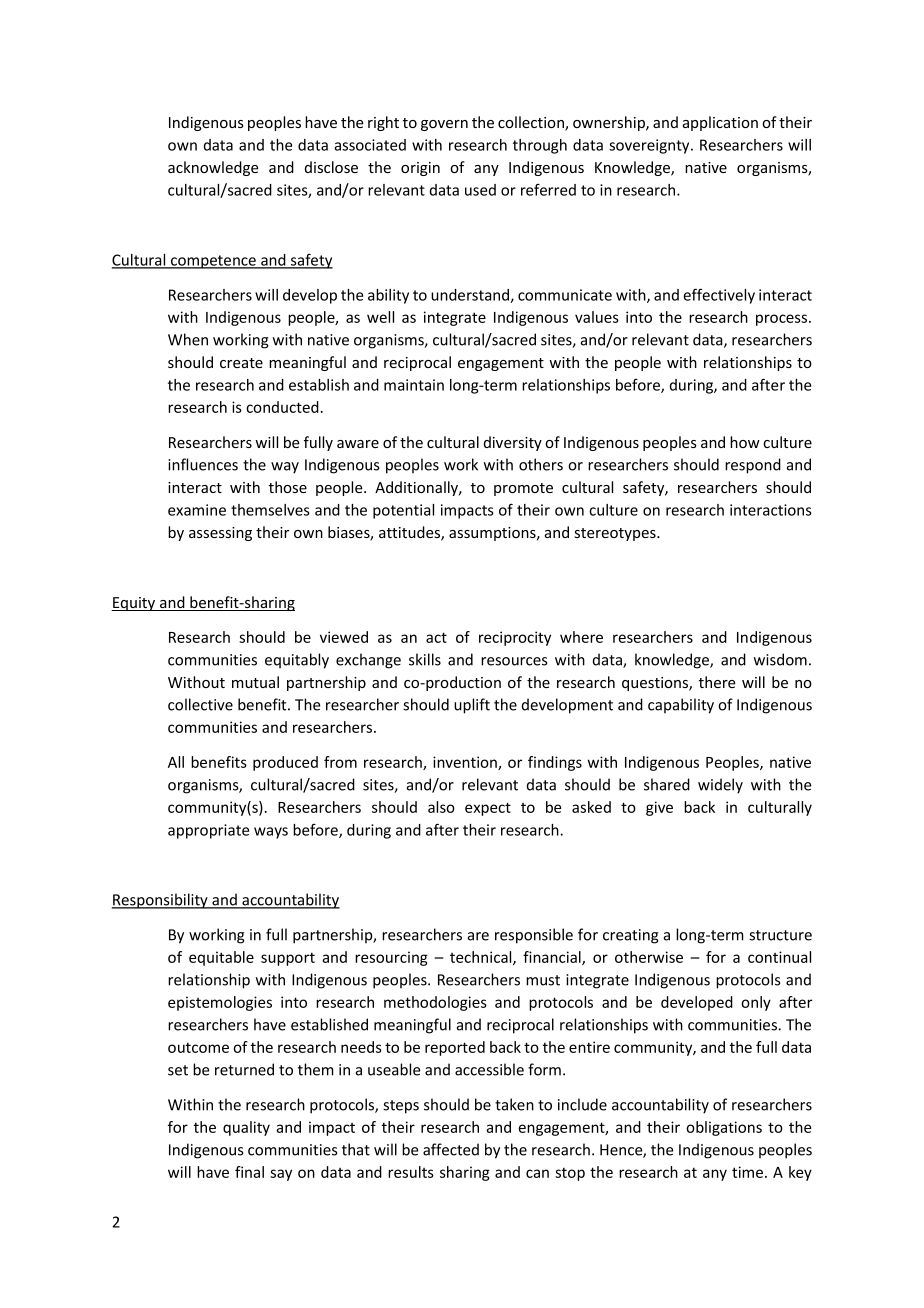 This image has height=1308, width=924. I want to click on technical, so click(482, 958).
